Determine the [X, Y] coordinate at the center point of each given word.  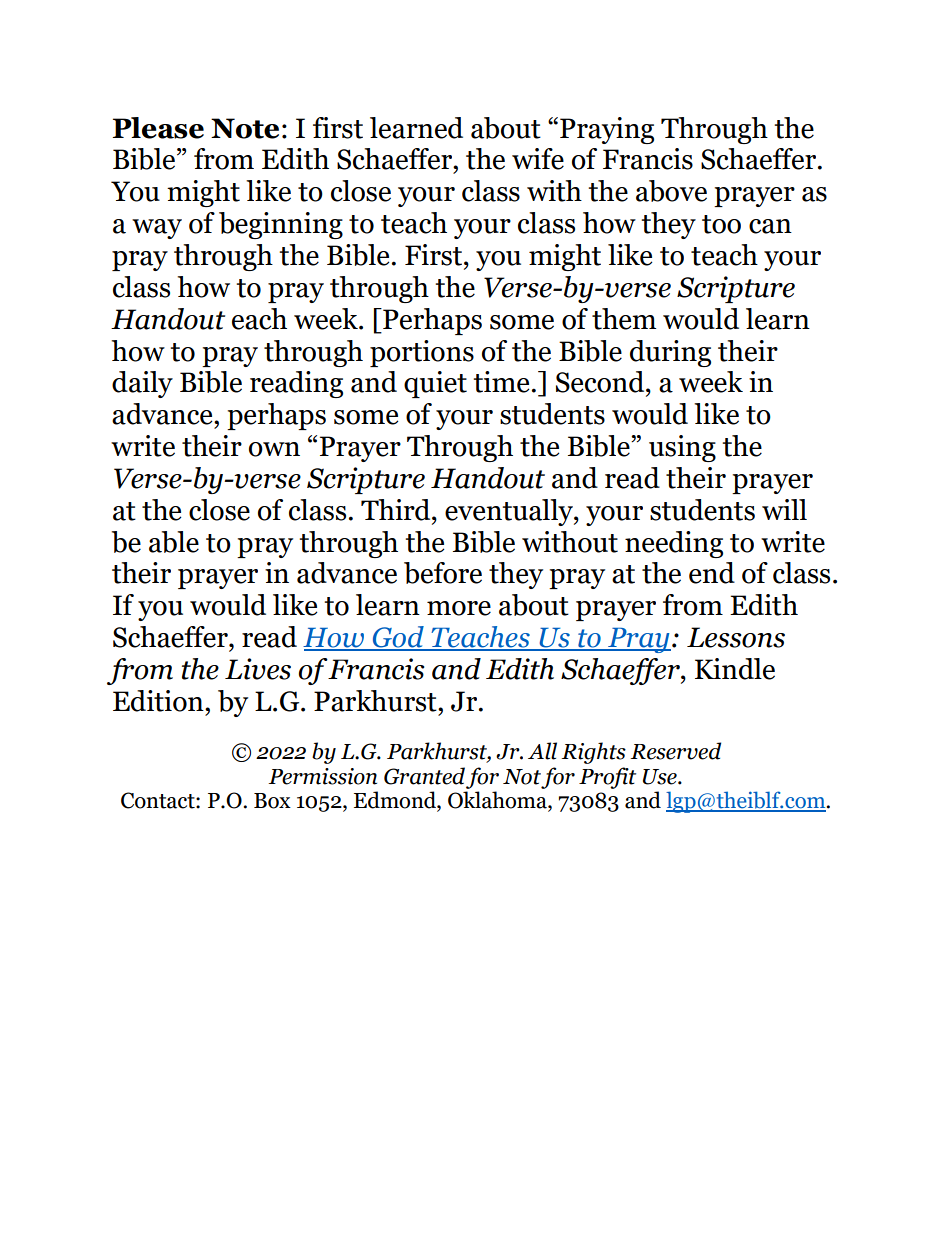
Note [245, 128]
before [443, 573]
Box [272, 801]
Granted [424, 776]
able [174, 542]
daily [142, 384]
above [671, 191]
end [712, 573]
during [670, 353]
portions [422, 353]
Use [661, 777]
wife [538, 159]
